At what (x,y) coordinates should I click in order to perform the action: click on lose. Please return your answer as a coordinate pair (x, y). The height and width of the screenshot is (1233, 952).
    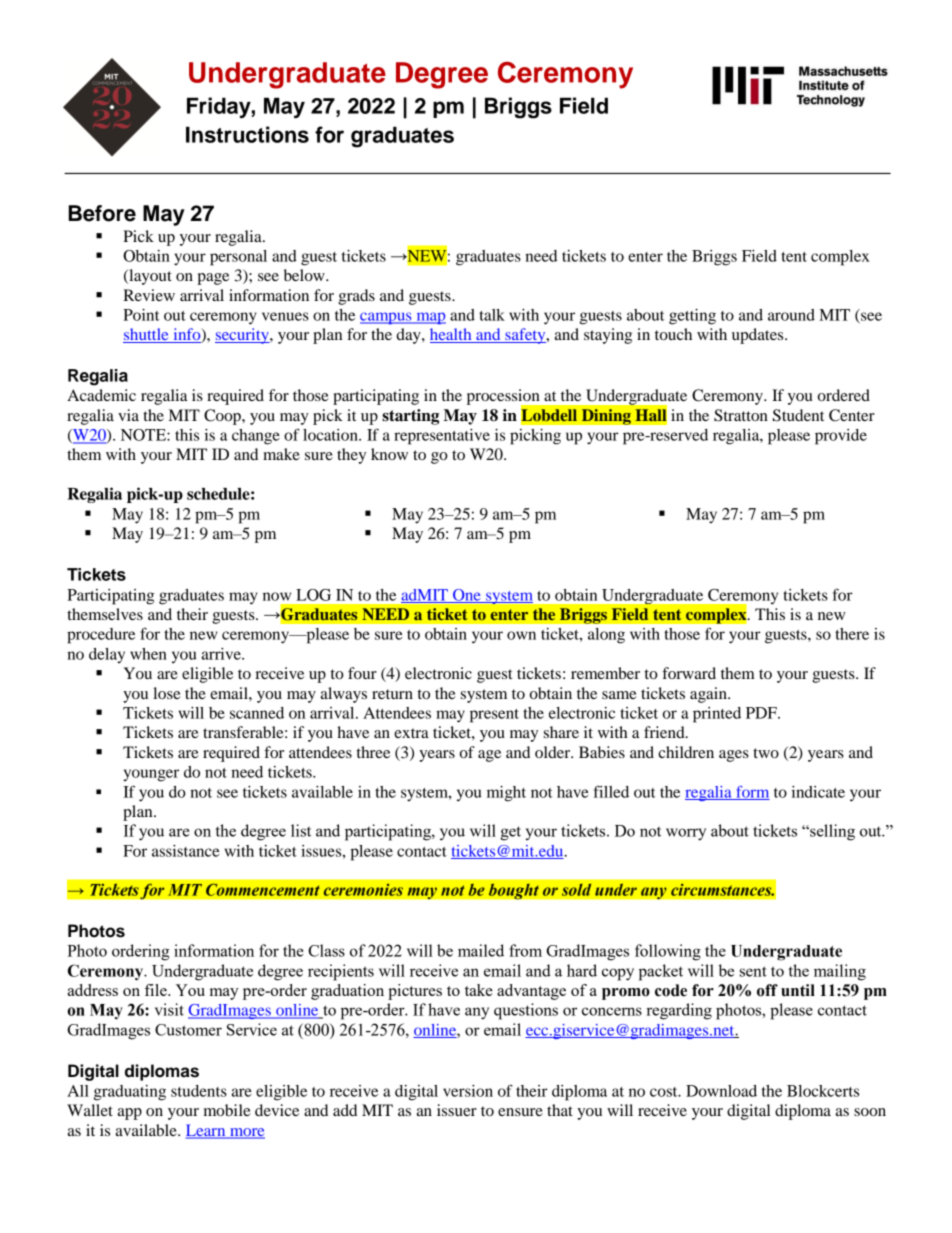
    Looking at the image, I should click on (167, 693).
